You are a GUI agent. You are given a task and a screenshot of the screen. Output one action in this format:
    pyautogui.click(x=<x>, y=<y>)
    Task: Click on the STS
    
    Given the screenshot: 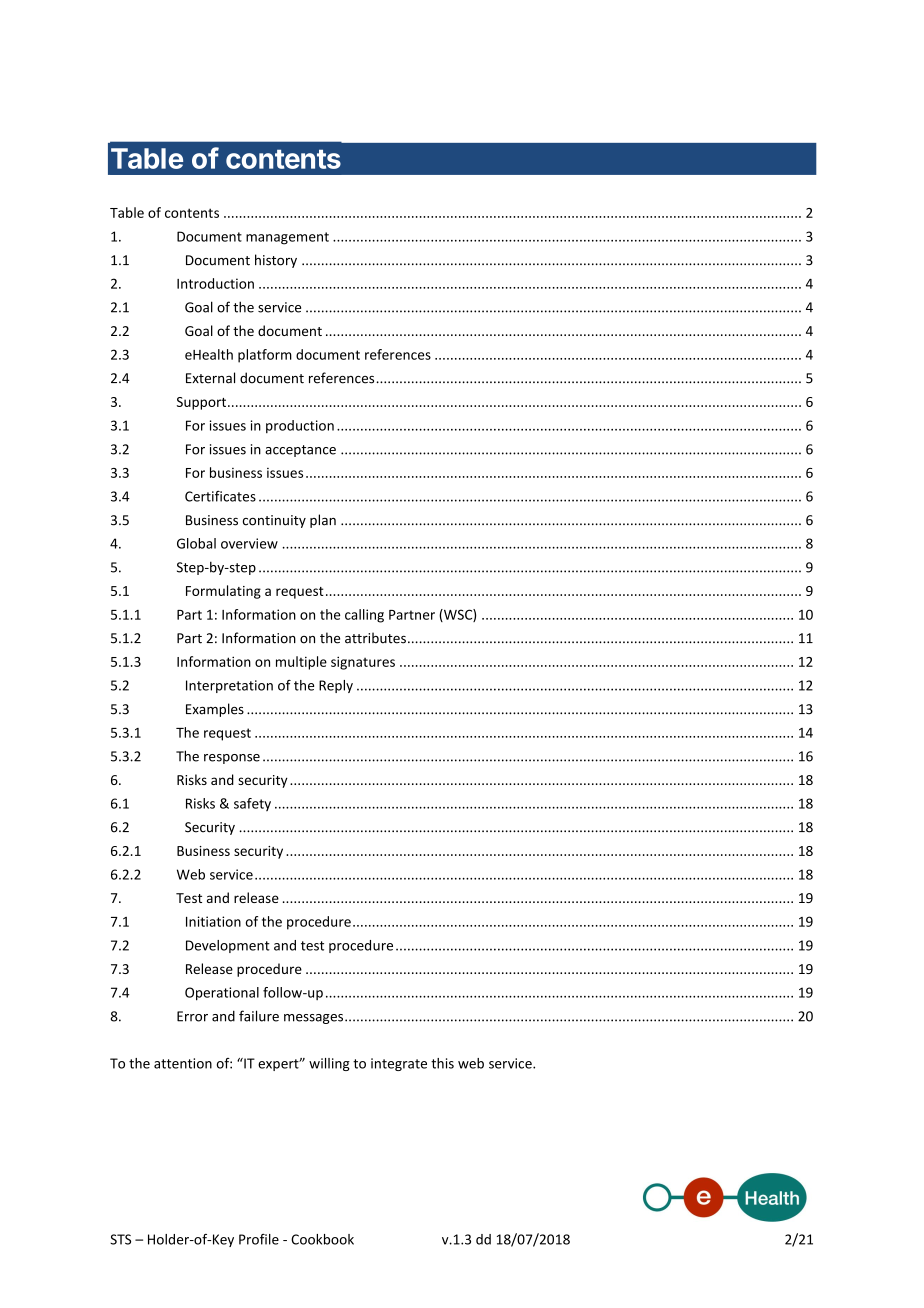 What is the action you would take?
    pyautogui.click(x=120, y=1239)
